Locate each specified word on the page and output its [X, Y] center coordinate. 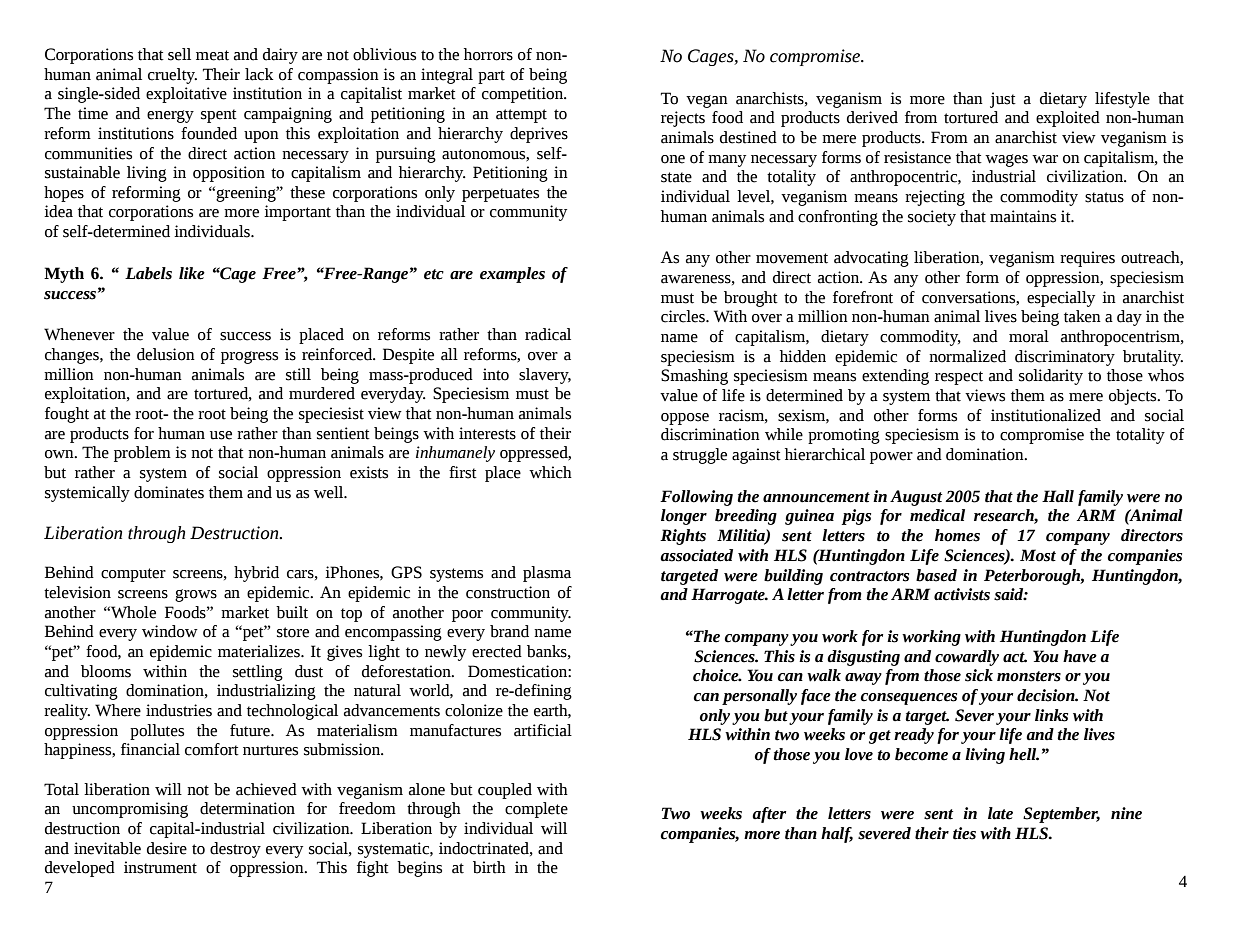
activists [962, 594]
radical [548, 334]
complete [536, 810]
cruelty [172, 76]
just [1003, 100]
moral [1029, 336]
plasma [547, 574]
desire [167, 848]
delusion [166, 354]
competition [524, 95]
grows [196, 595]
